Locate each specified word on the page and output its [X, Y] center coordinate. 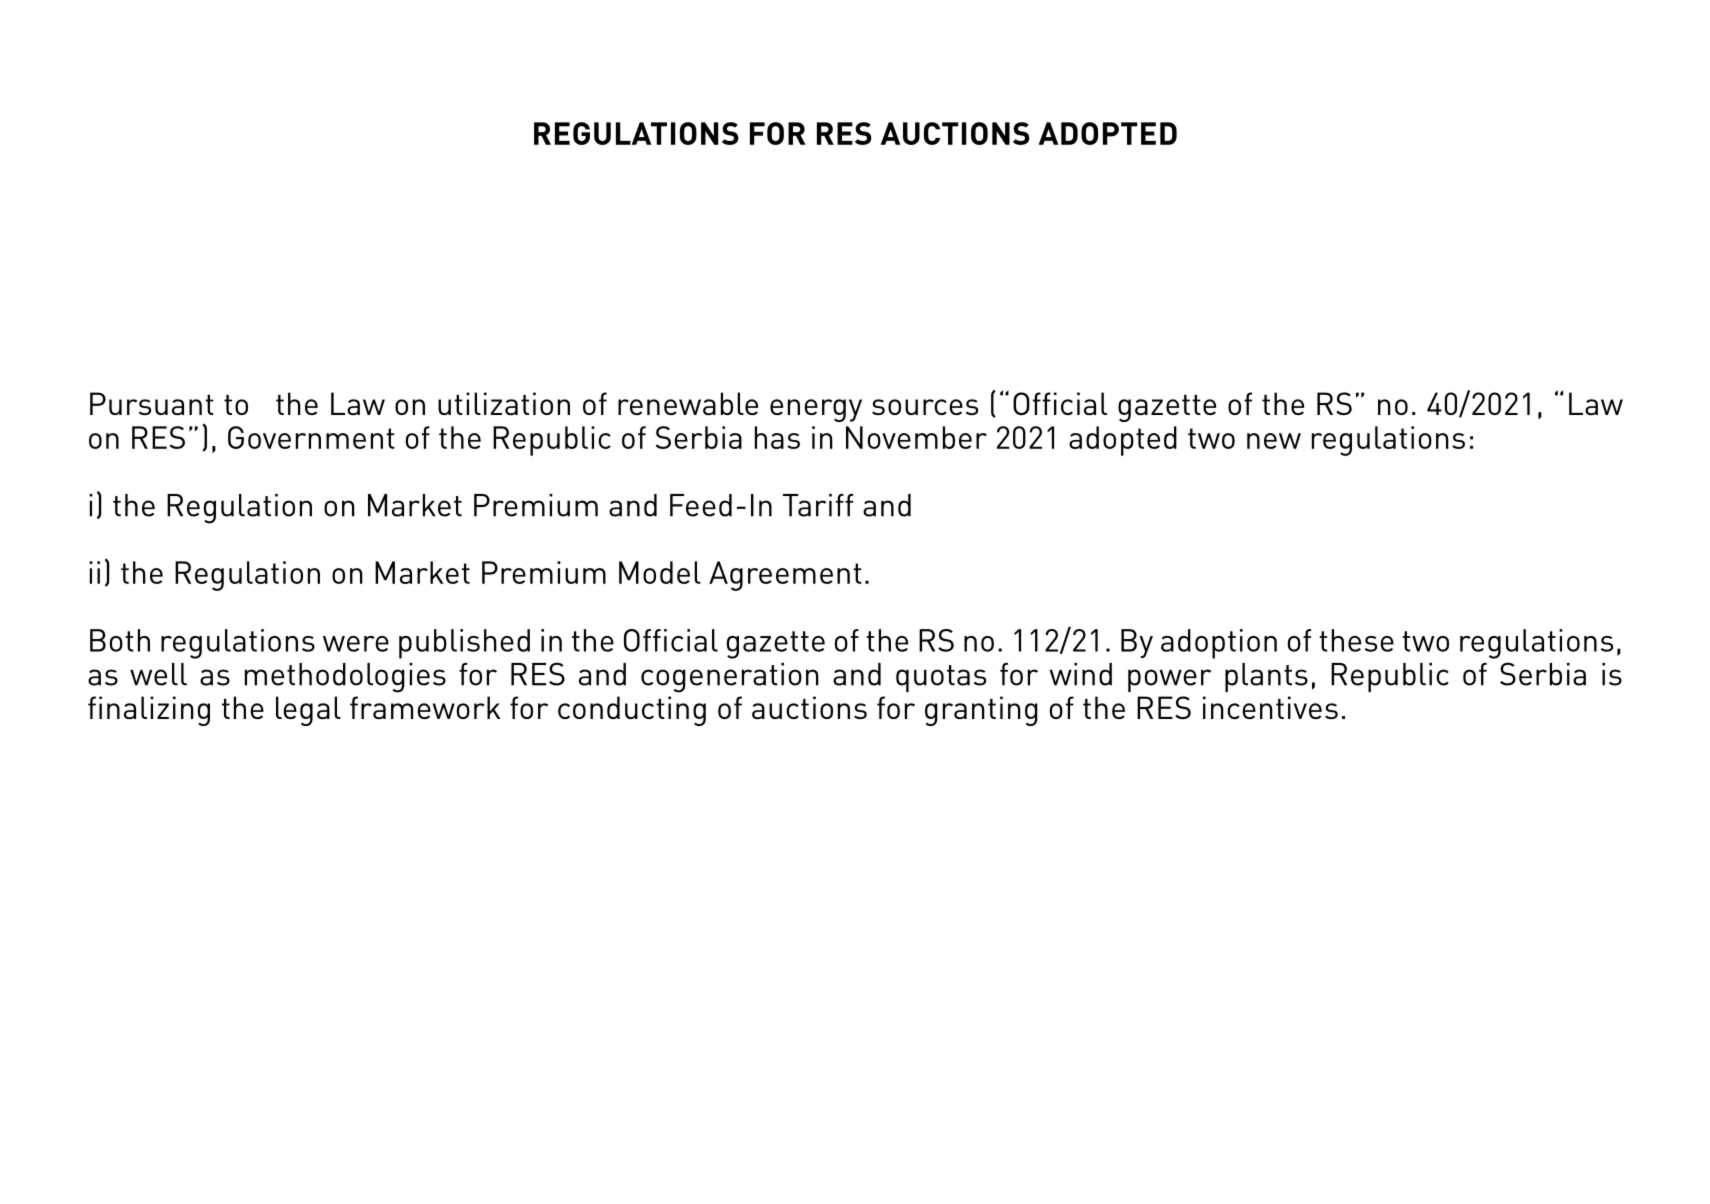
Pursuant [152, 403]
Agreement [785, 576]
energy [816, 410]
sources [925, 407]
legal [308, 711]
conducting [632, 711]
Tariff [818, 505]
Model [660, 572]
